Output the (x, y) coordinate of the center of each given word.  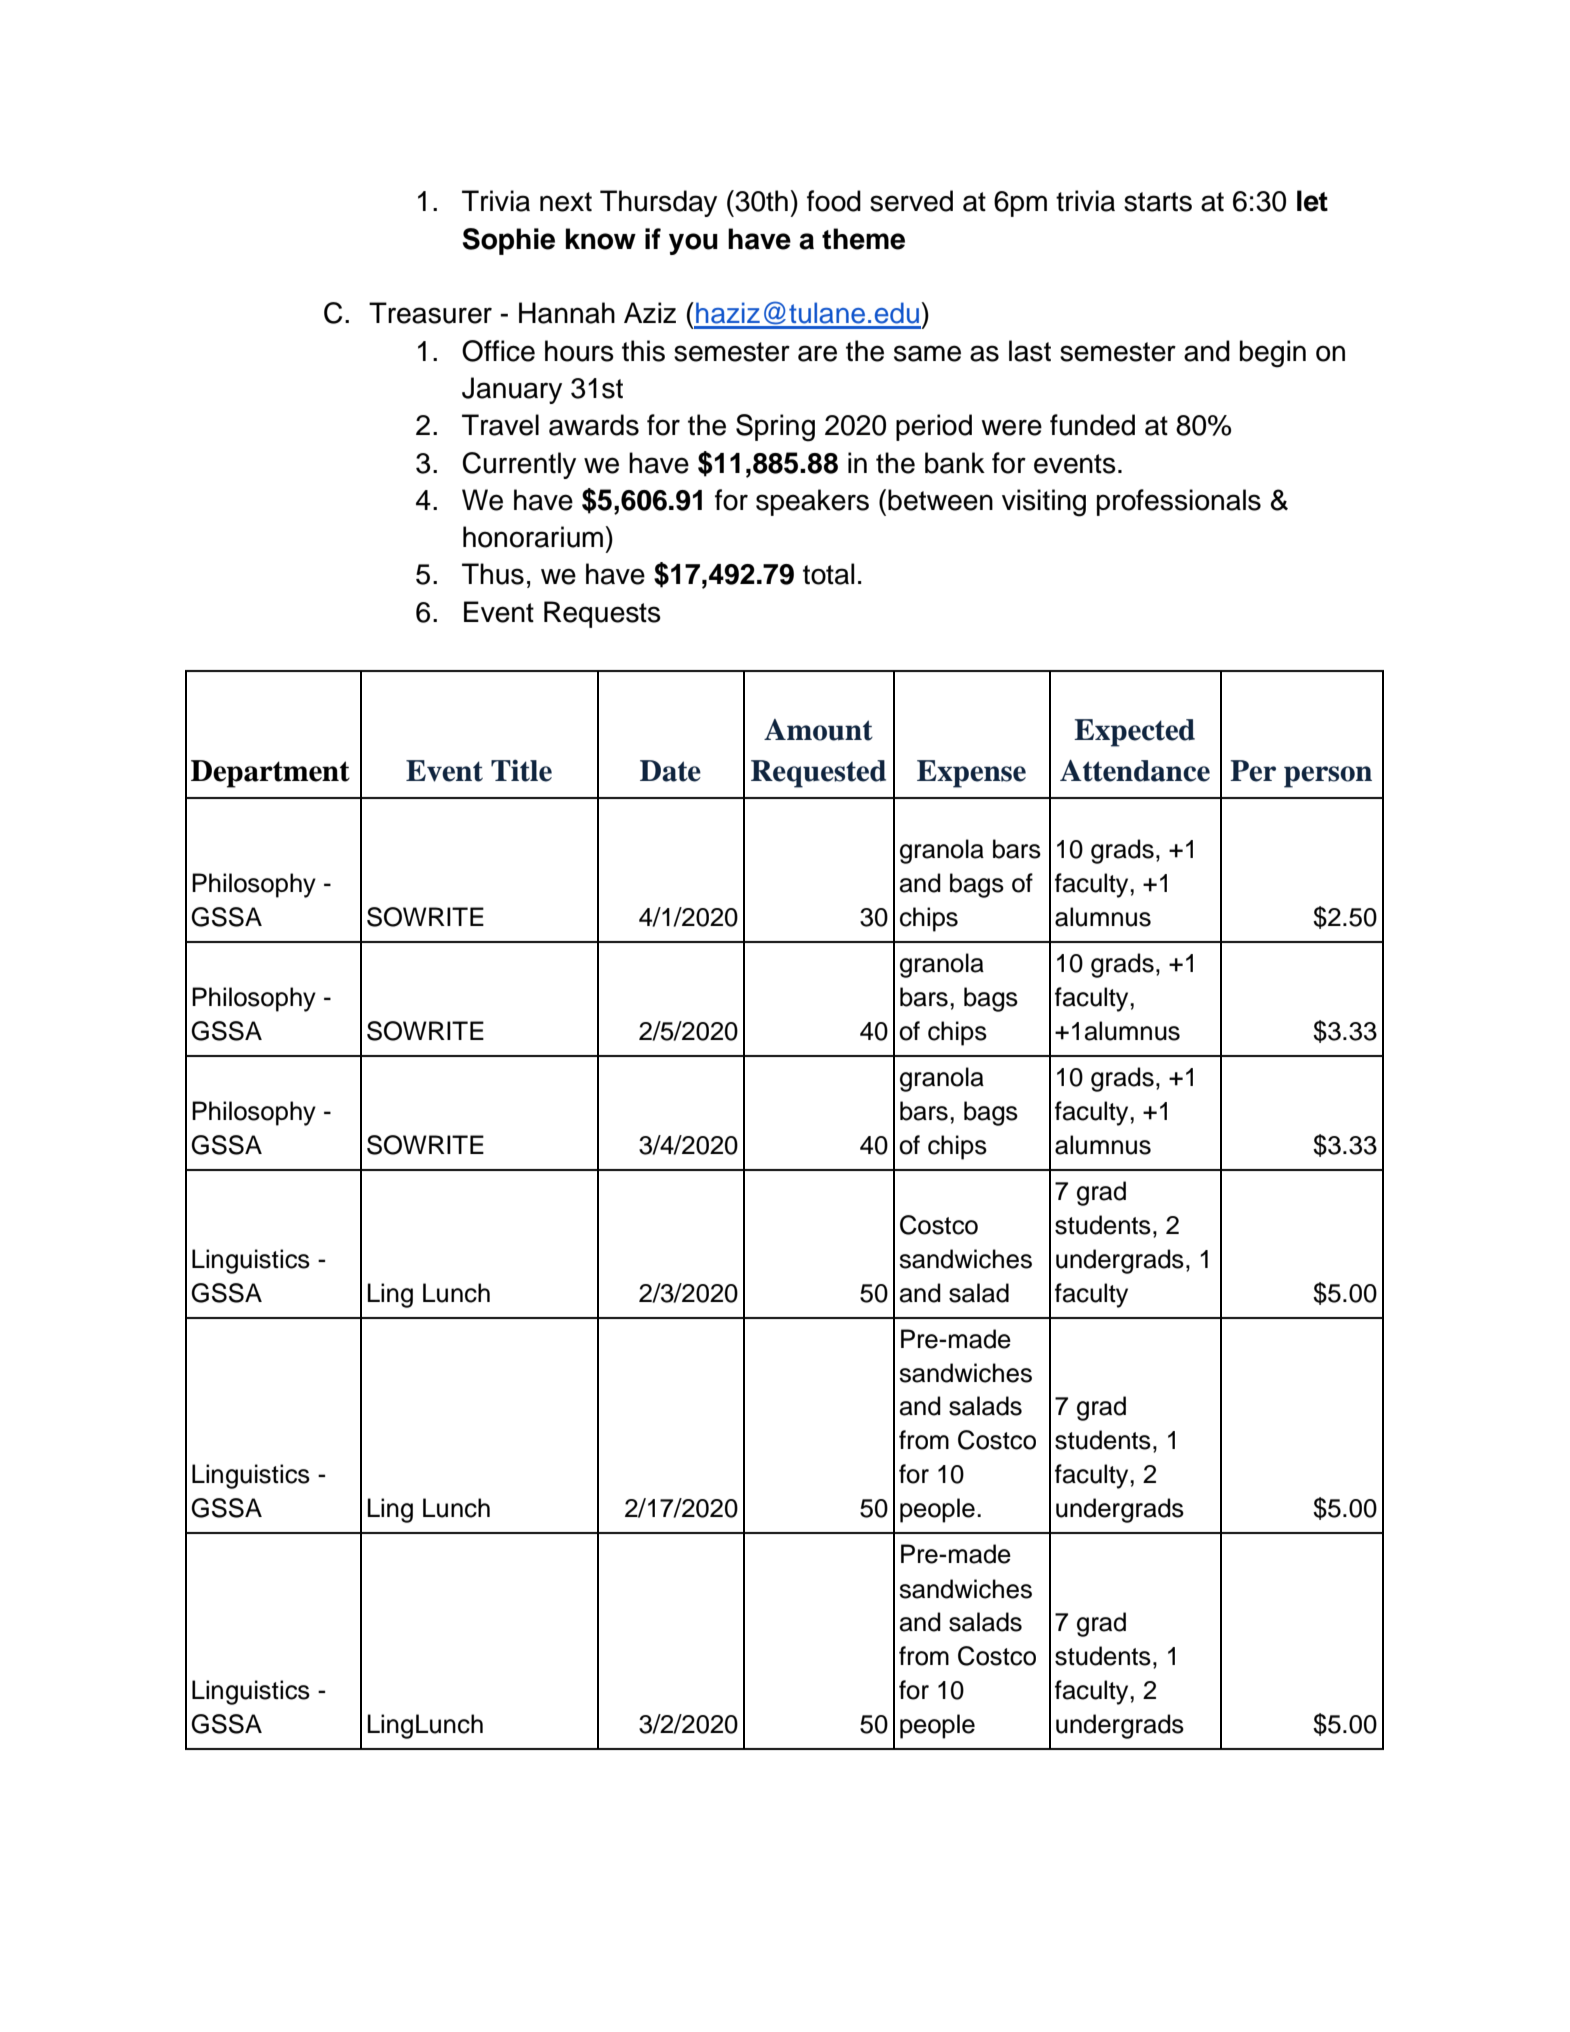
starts (1158, 202)
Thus (493, 574)
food (834, 201)
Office (498, 351)
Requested (818, 774)
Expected (1134, 733)
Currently (519, 465)
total (828, 574)
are (817, 353)
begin (1273, 354)
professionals (1179, 502)
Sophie (509, 241)
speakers (812, 502)
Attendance (1135, 771)
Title (521, 771)
